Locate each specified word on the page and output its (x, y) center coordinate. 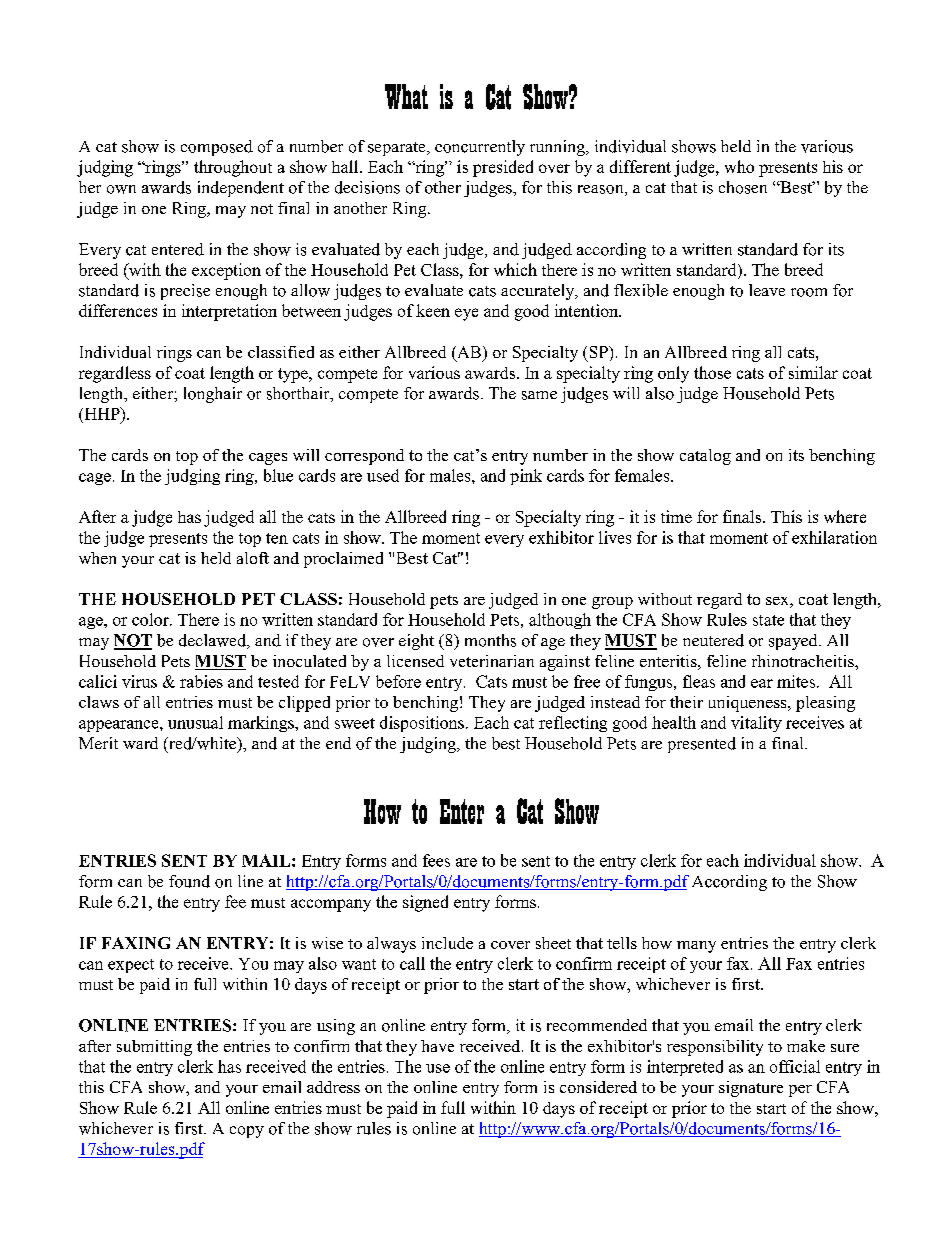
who (739, 166)
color (151, 619)
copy (247, 1132)
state (768, 620)
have (437, 1046)
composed (217, 148)
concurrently (480, 148)
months (490, 640)
